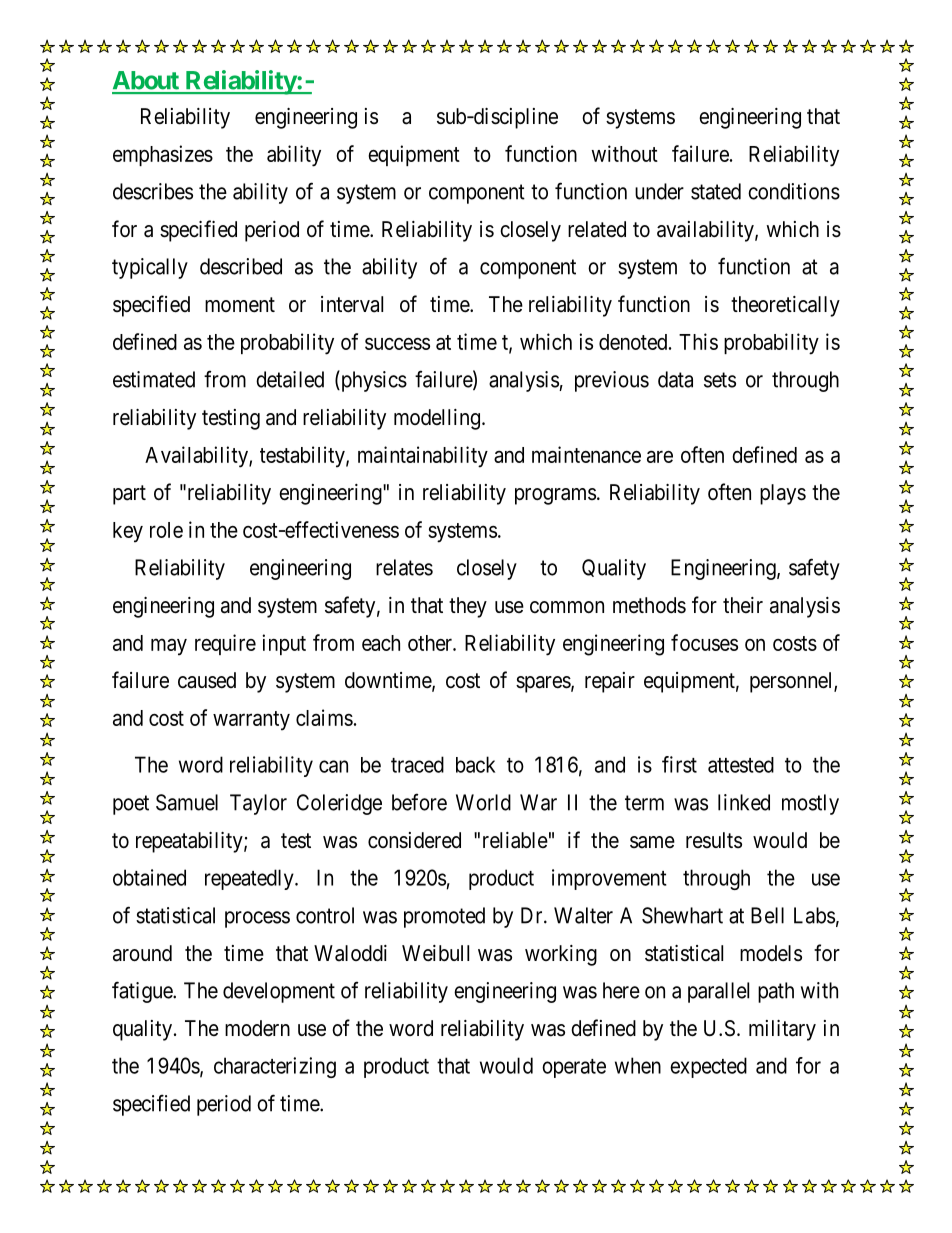 The image size is (952, 1233). What do you see at coordinates (257, 1028) in the document?
I see `modern` at bounding box center [257, 1028].
